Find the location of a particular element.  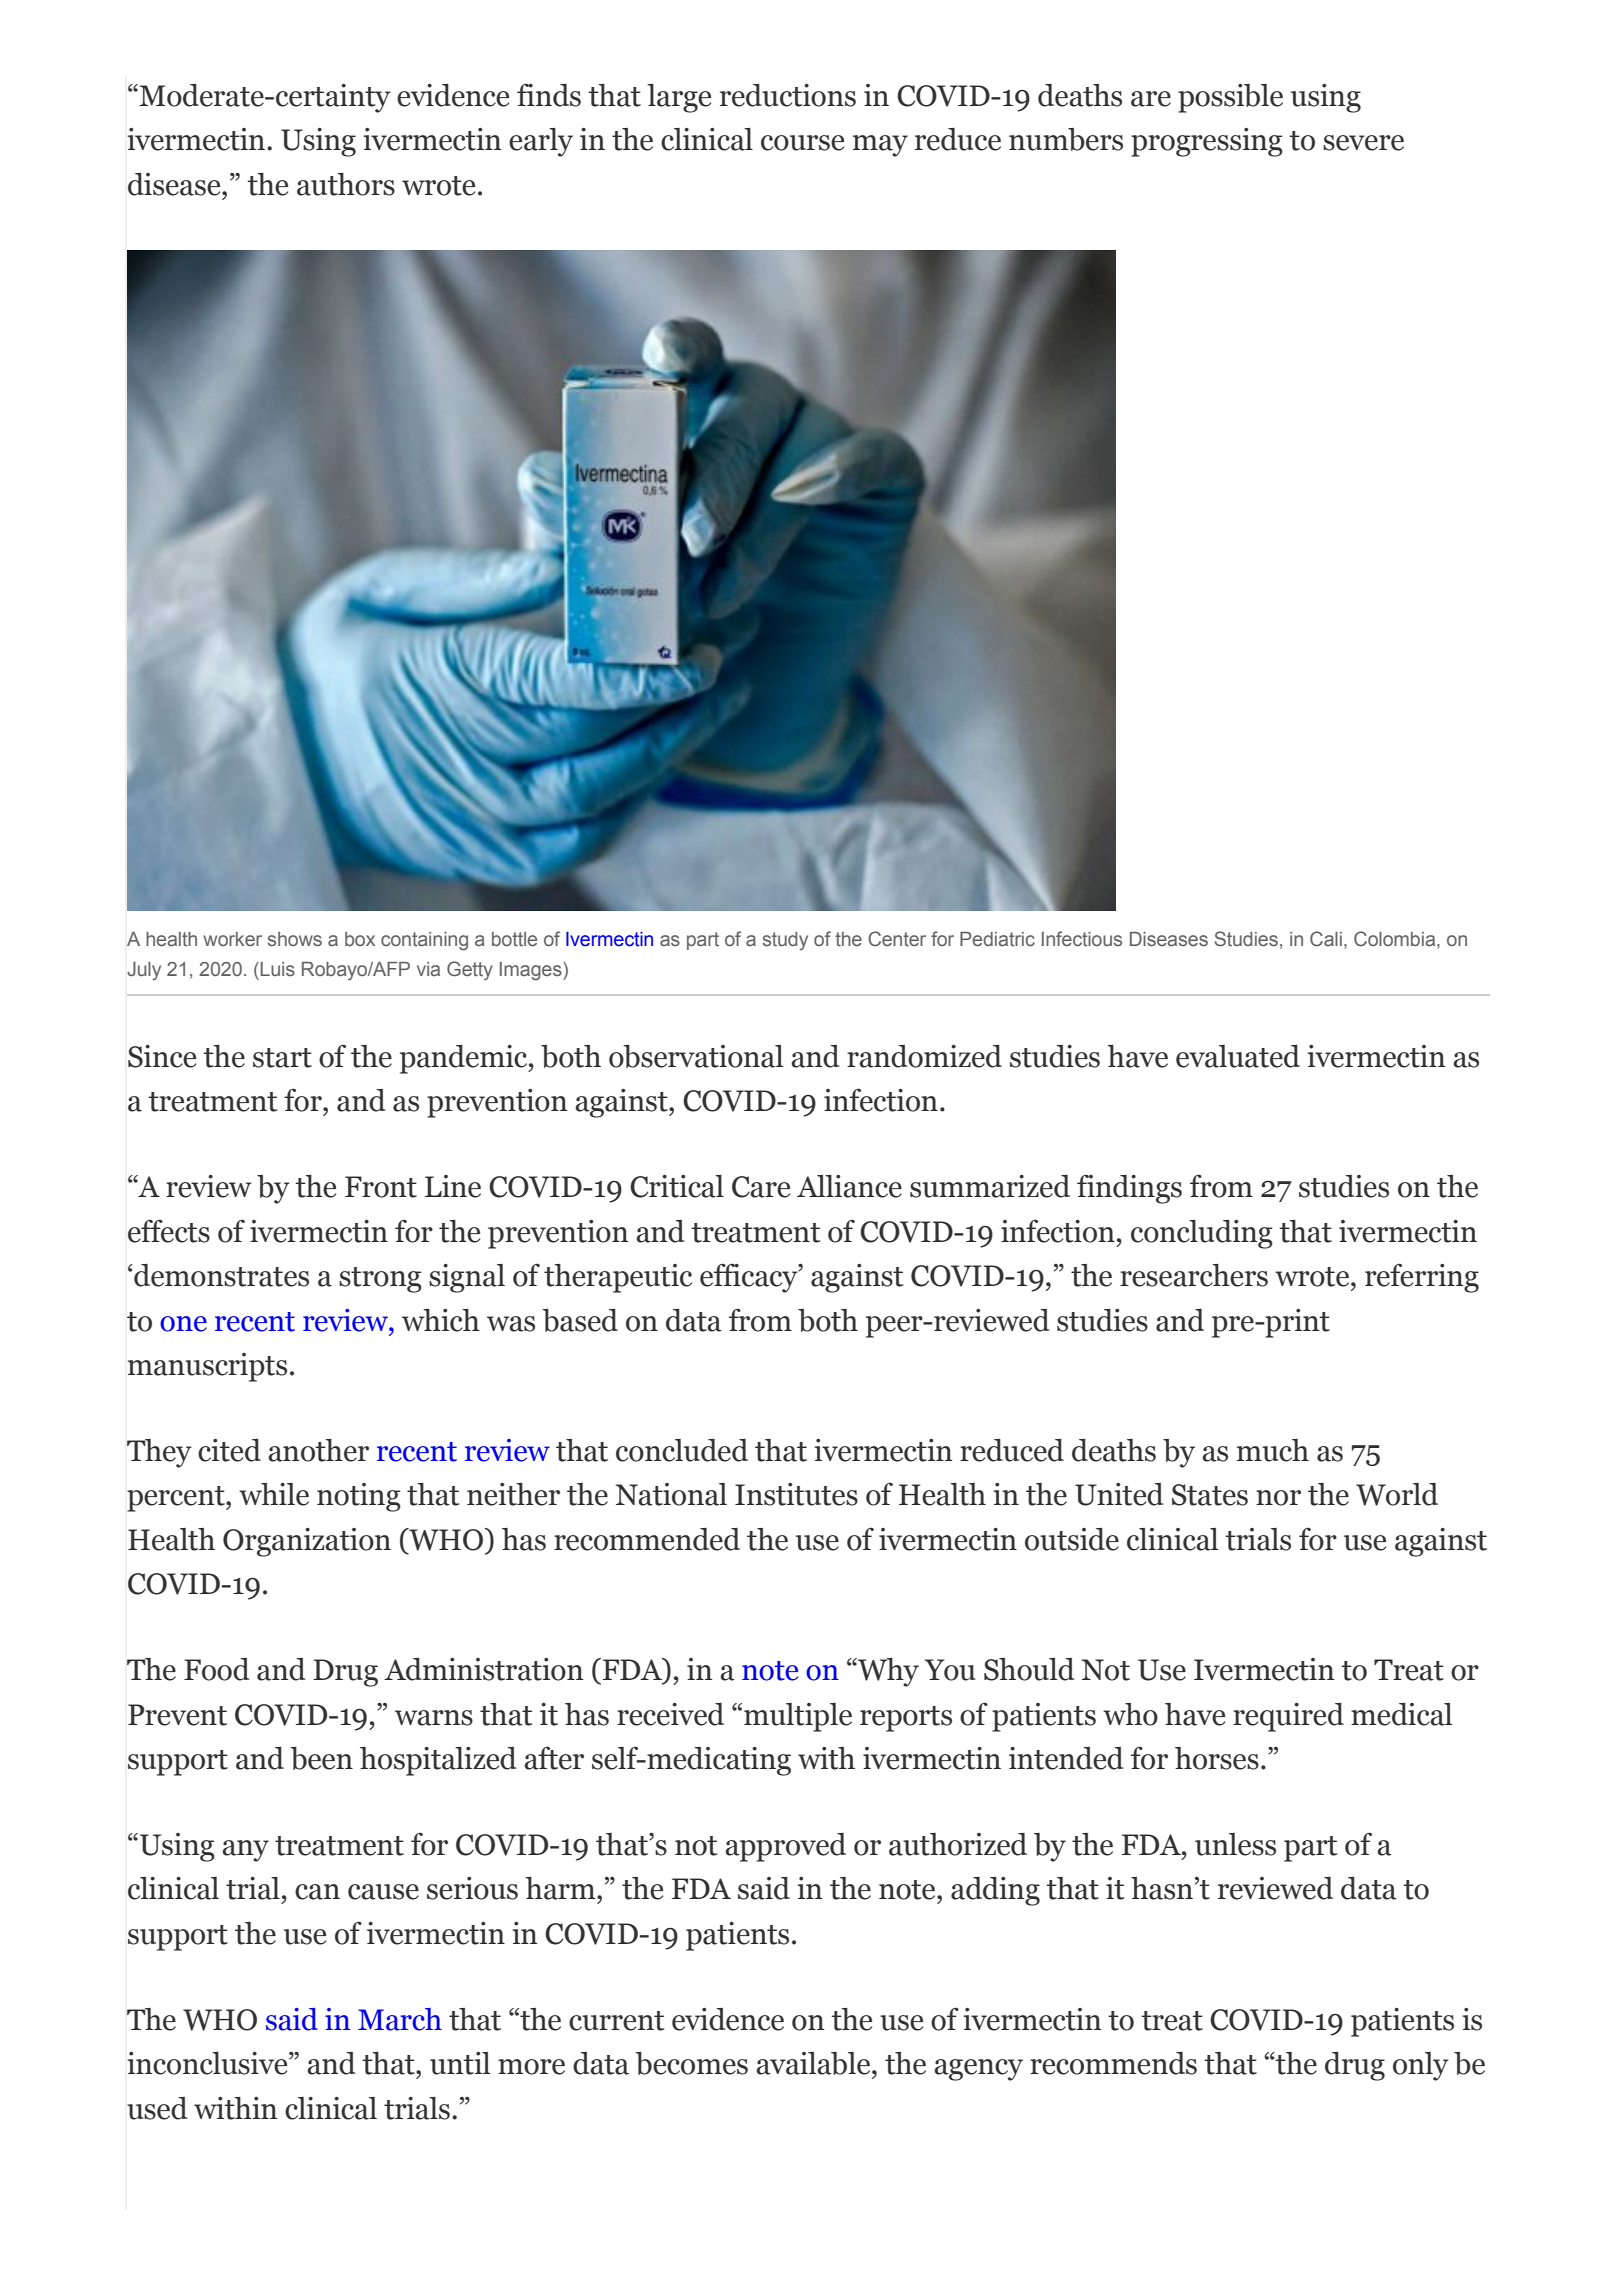

Institutes is located at coordinates (796, 1494).
